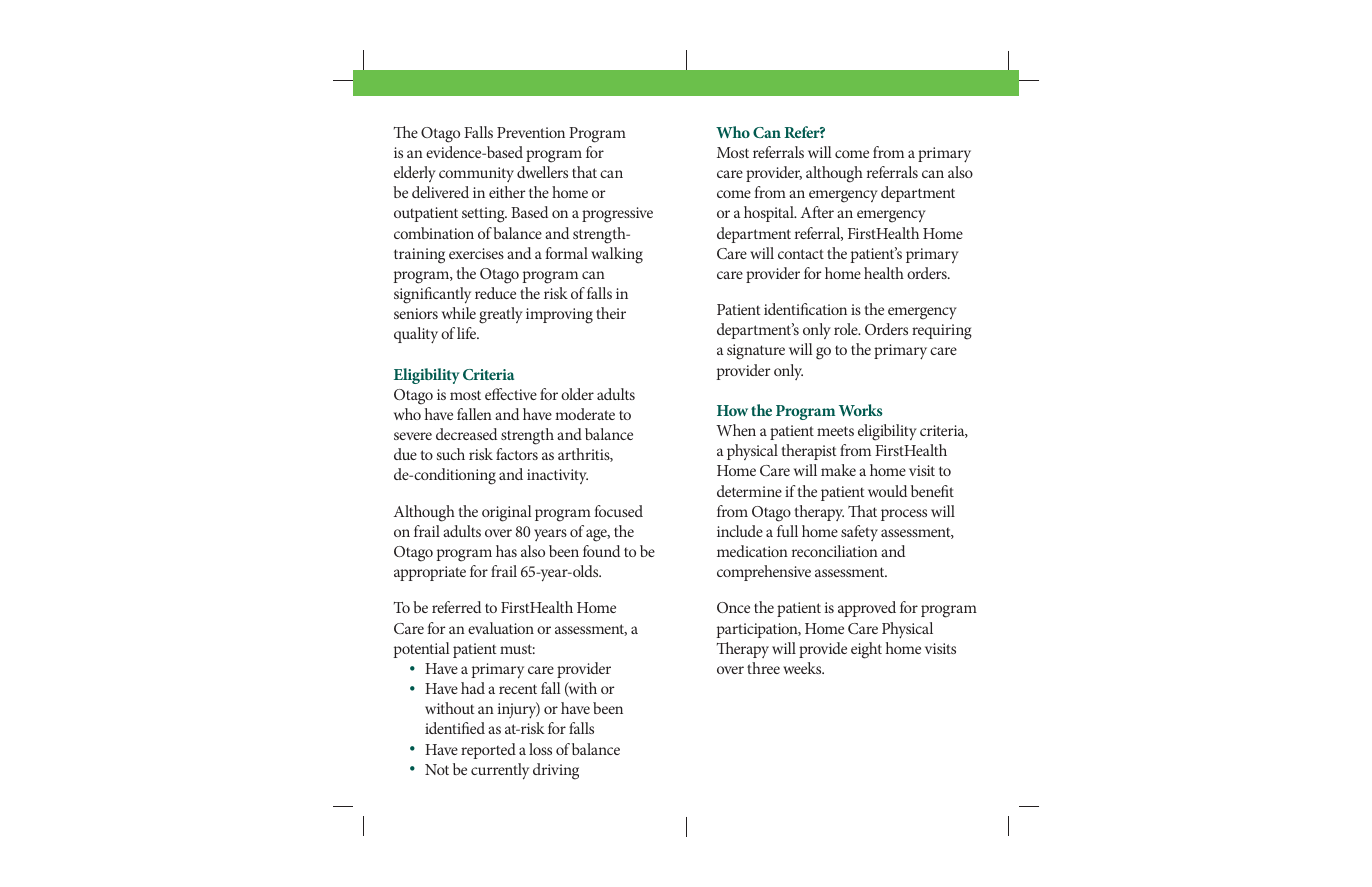  Describe the element at coordinates (556, 771) in the screenshot. I see `driving` at that location.
